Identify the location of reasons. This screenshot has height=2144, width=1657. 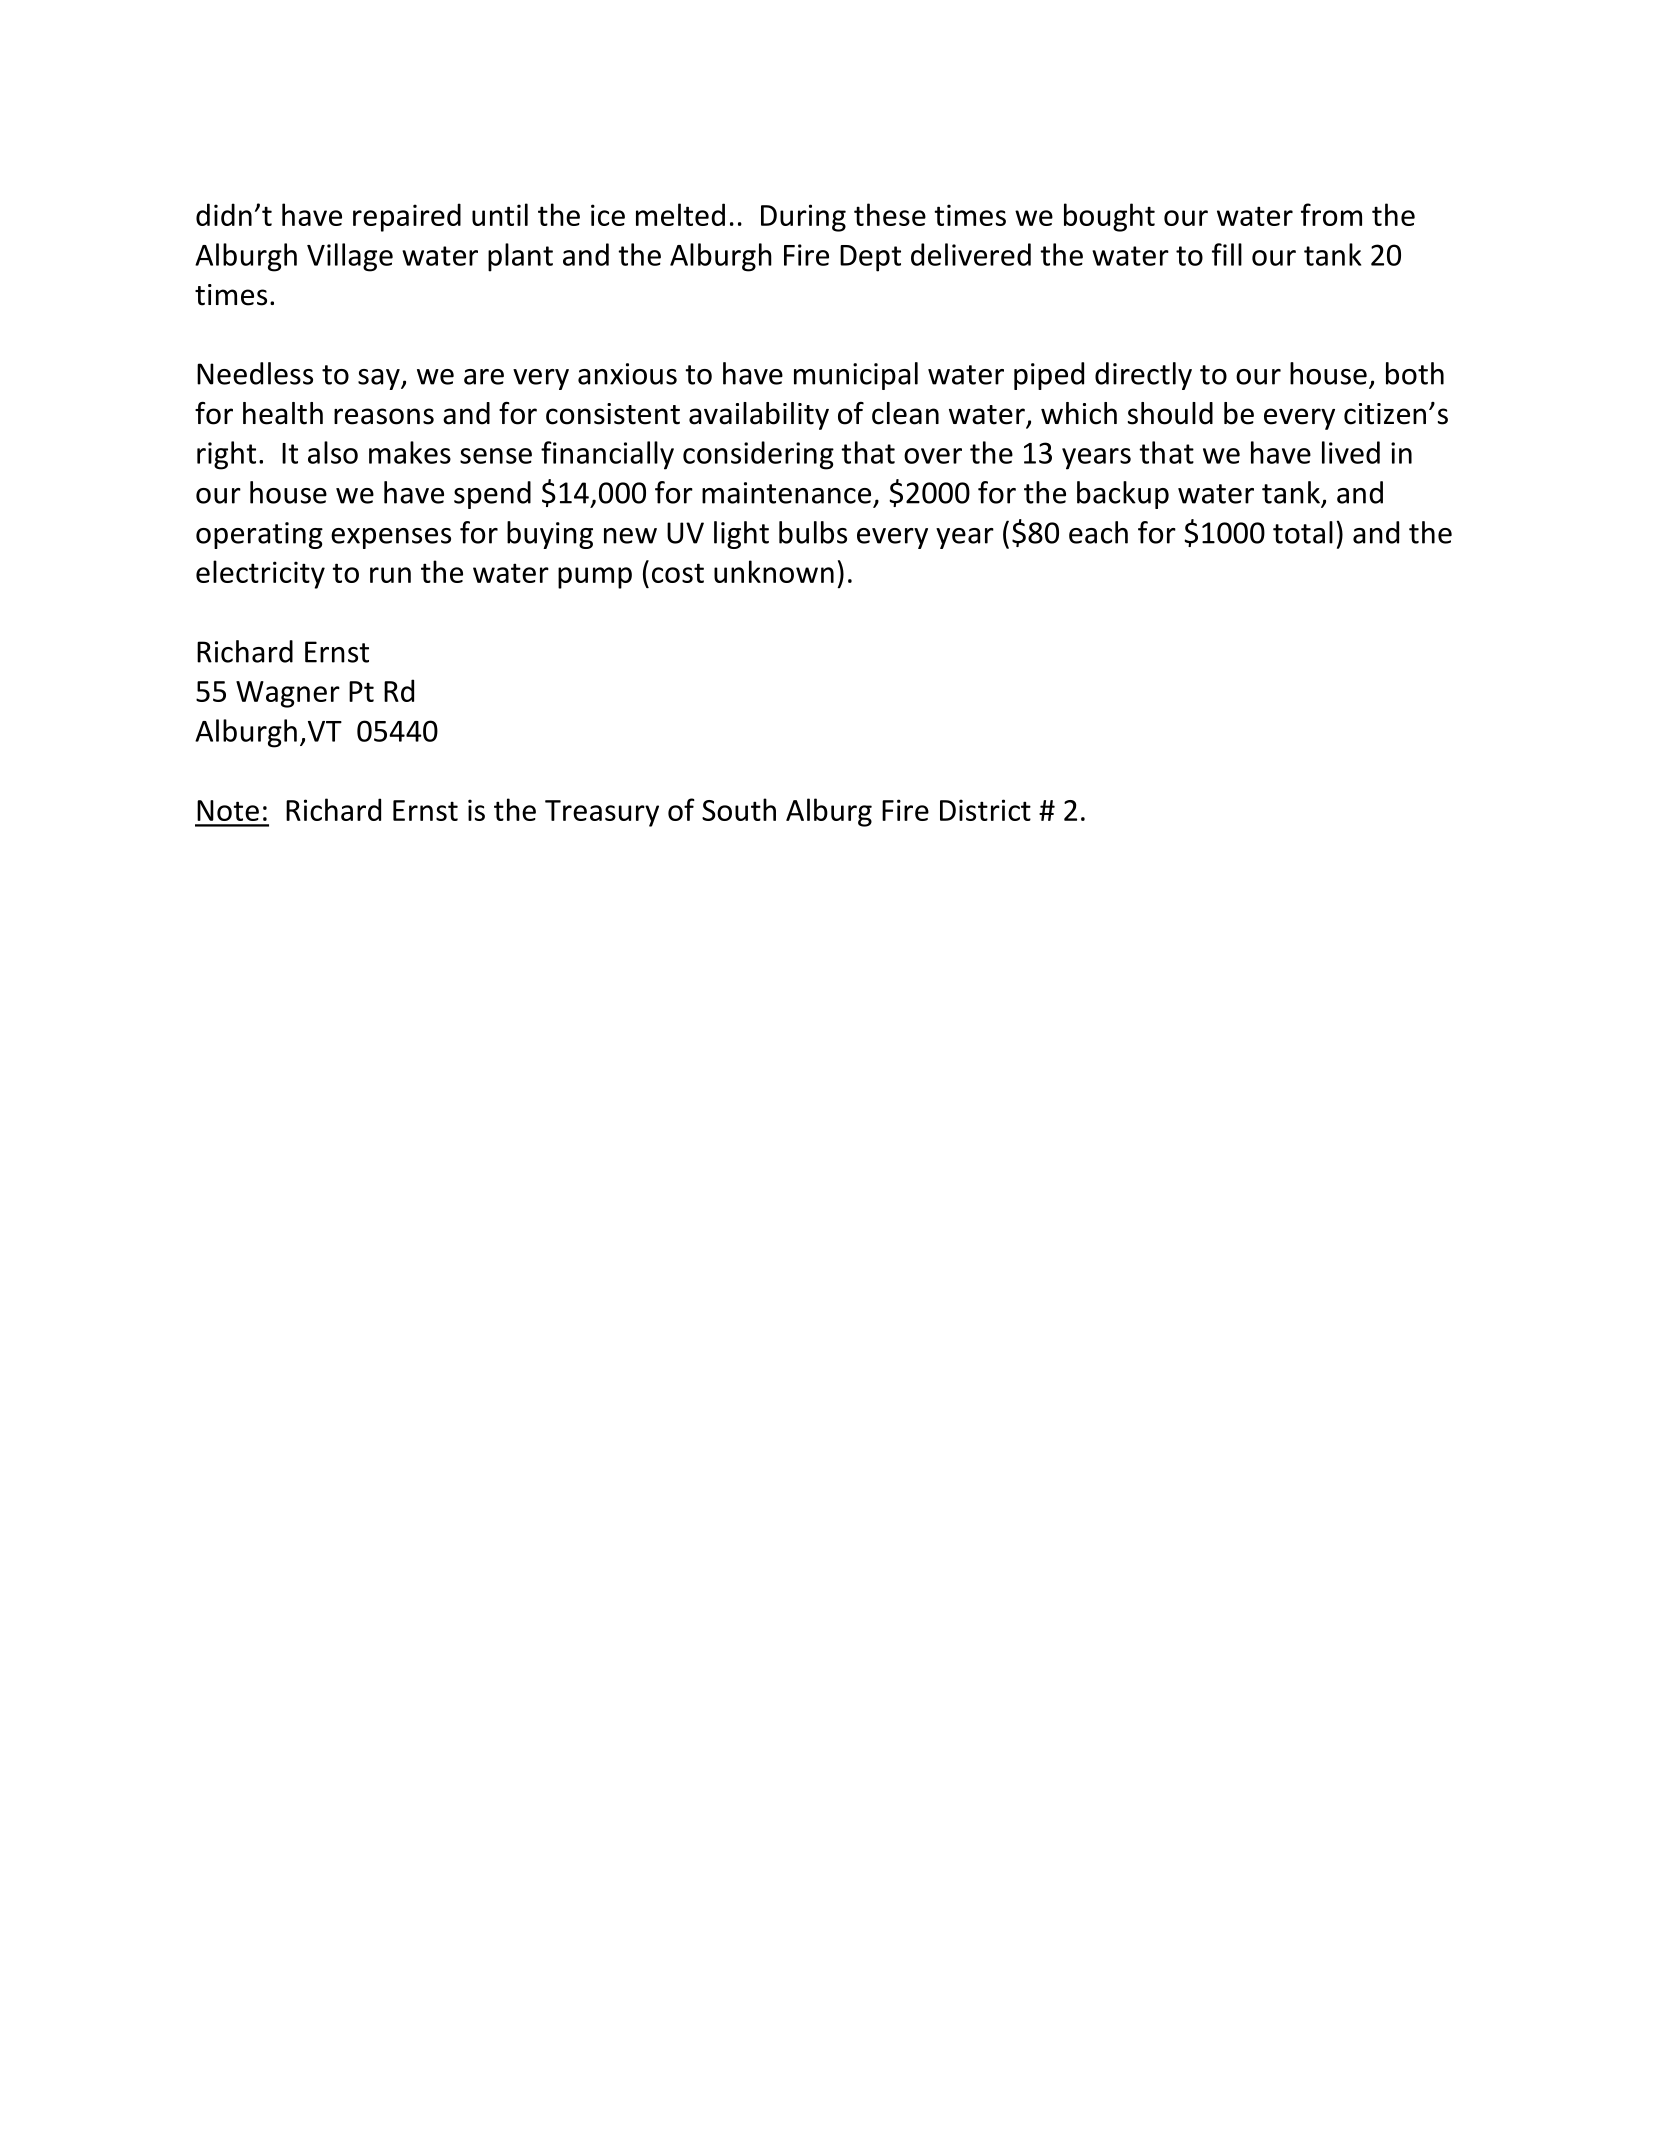
(384, 416).
